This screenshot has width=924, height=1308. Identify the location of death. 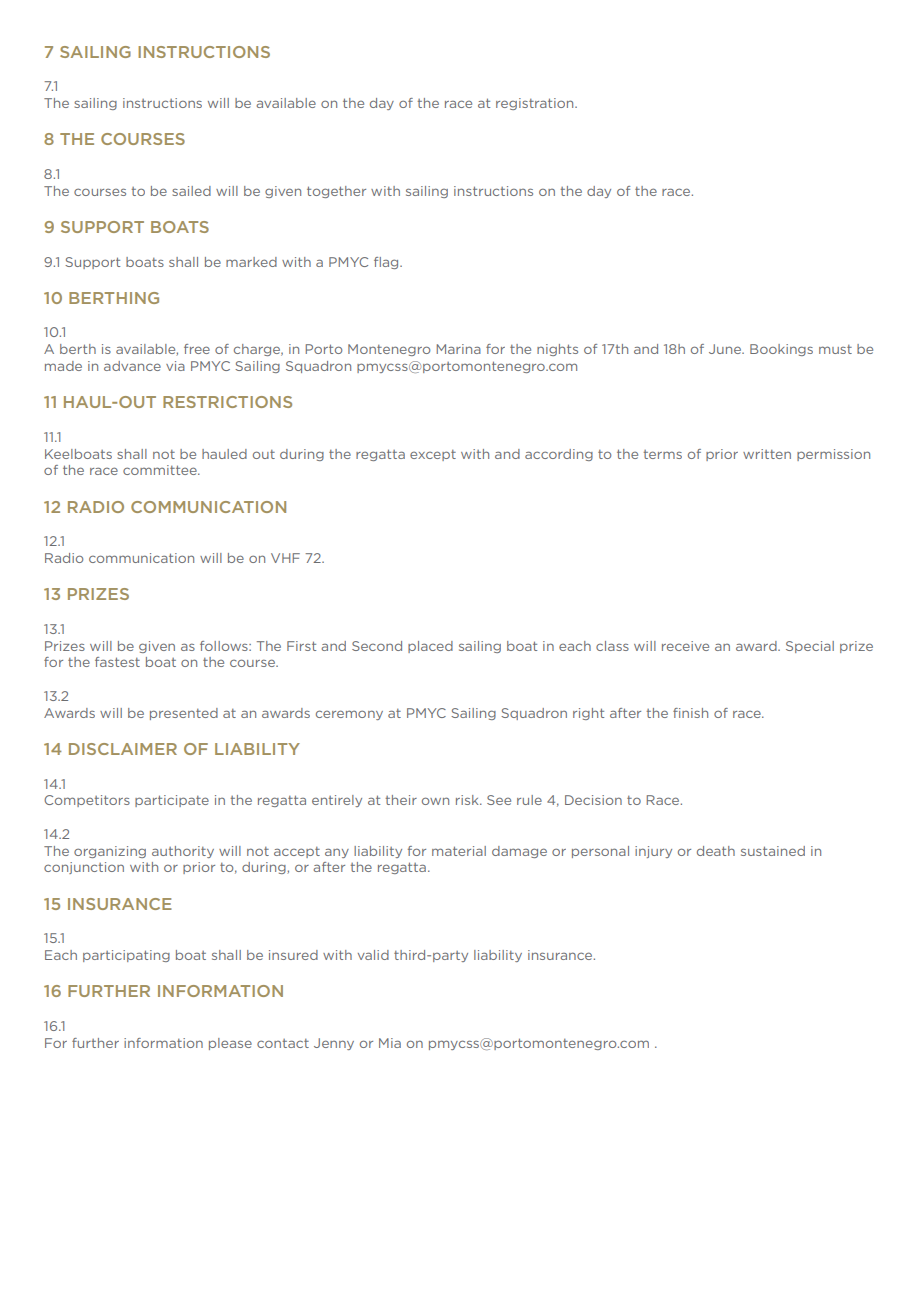
(716, 851).
